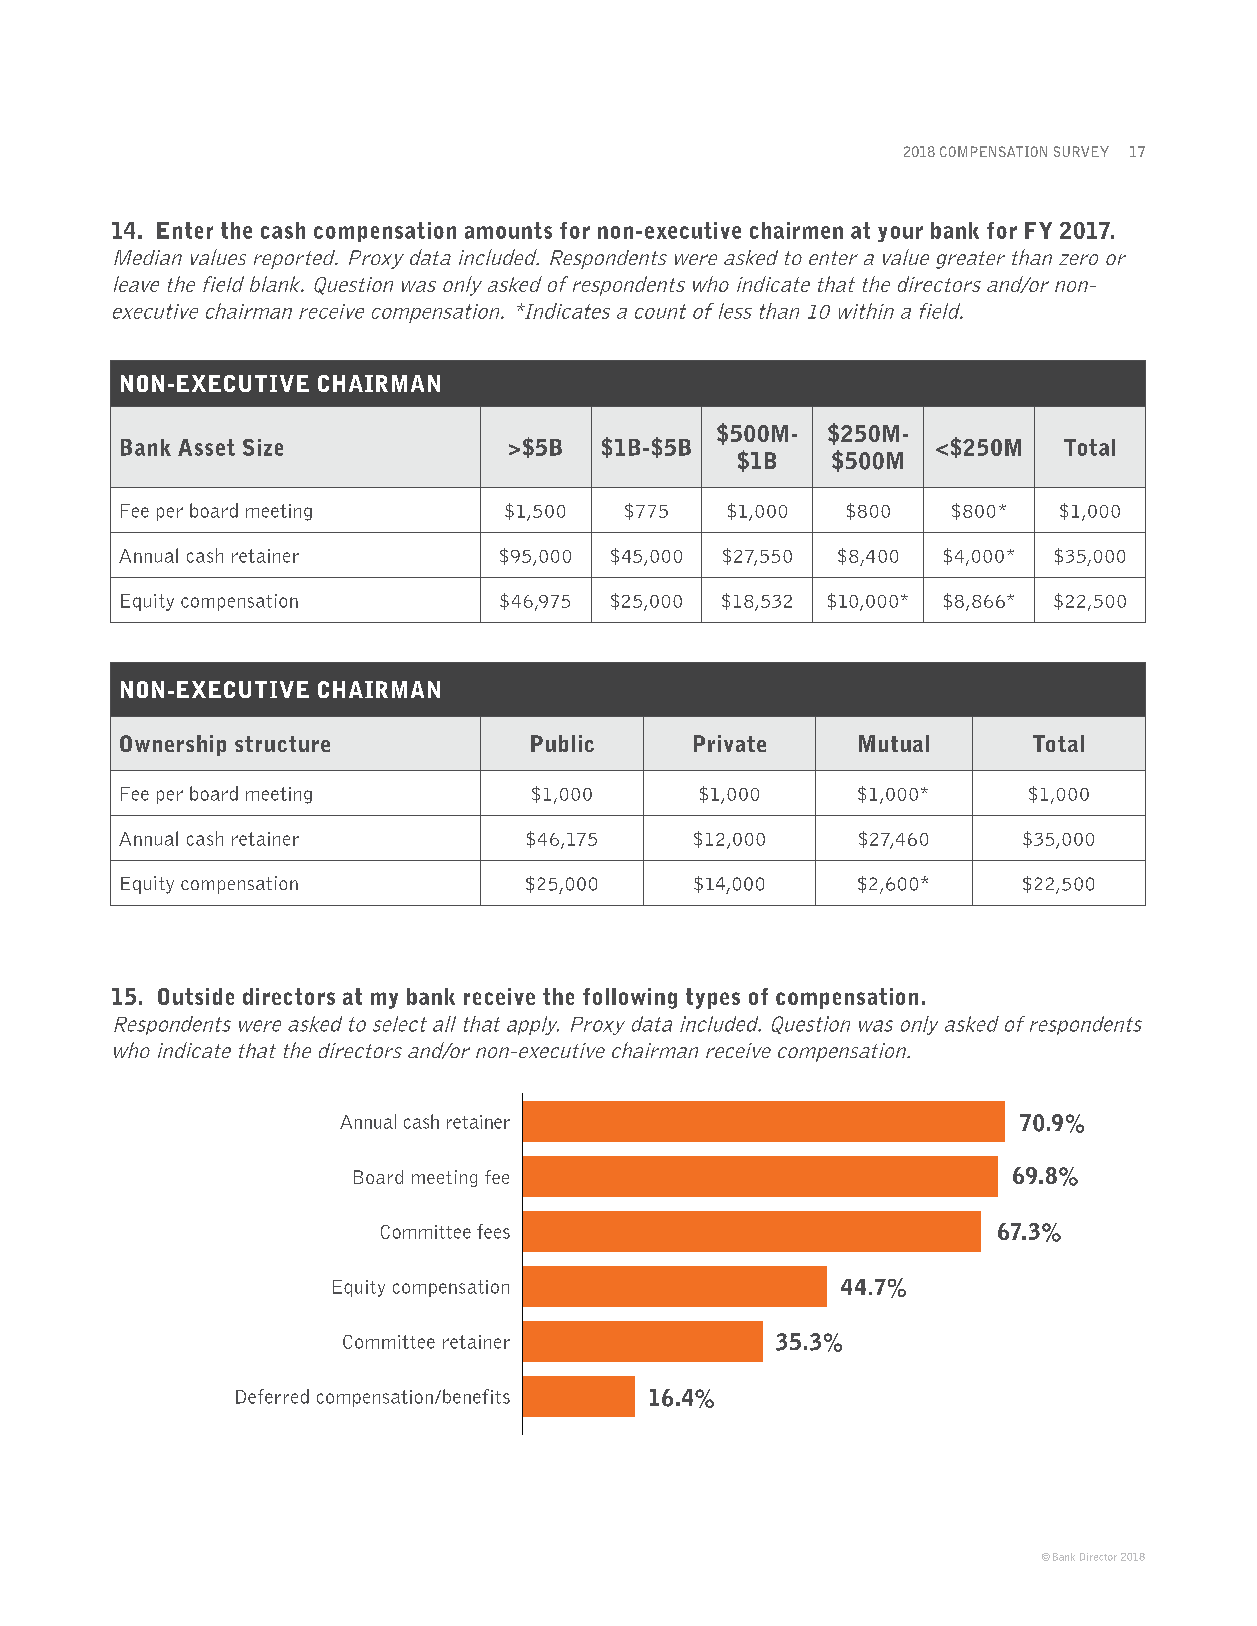 The width and height of the screenshot is (1257, 1626). What do you see at coordinates (894, 743) in the screenshot?
I see `Mutual` at bounding box center [894, 743].
